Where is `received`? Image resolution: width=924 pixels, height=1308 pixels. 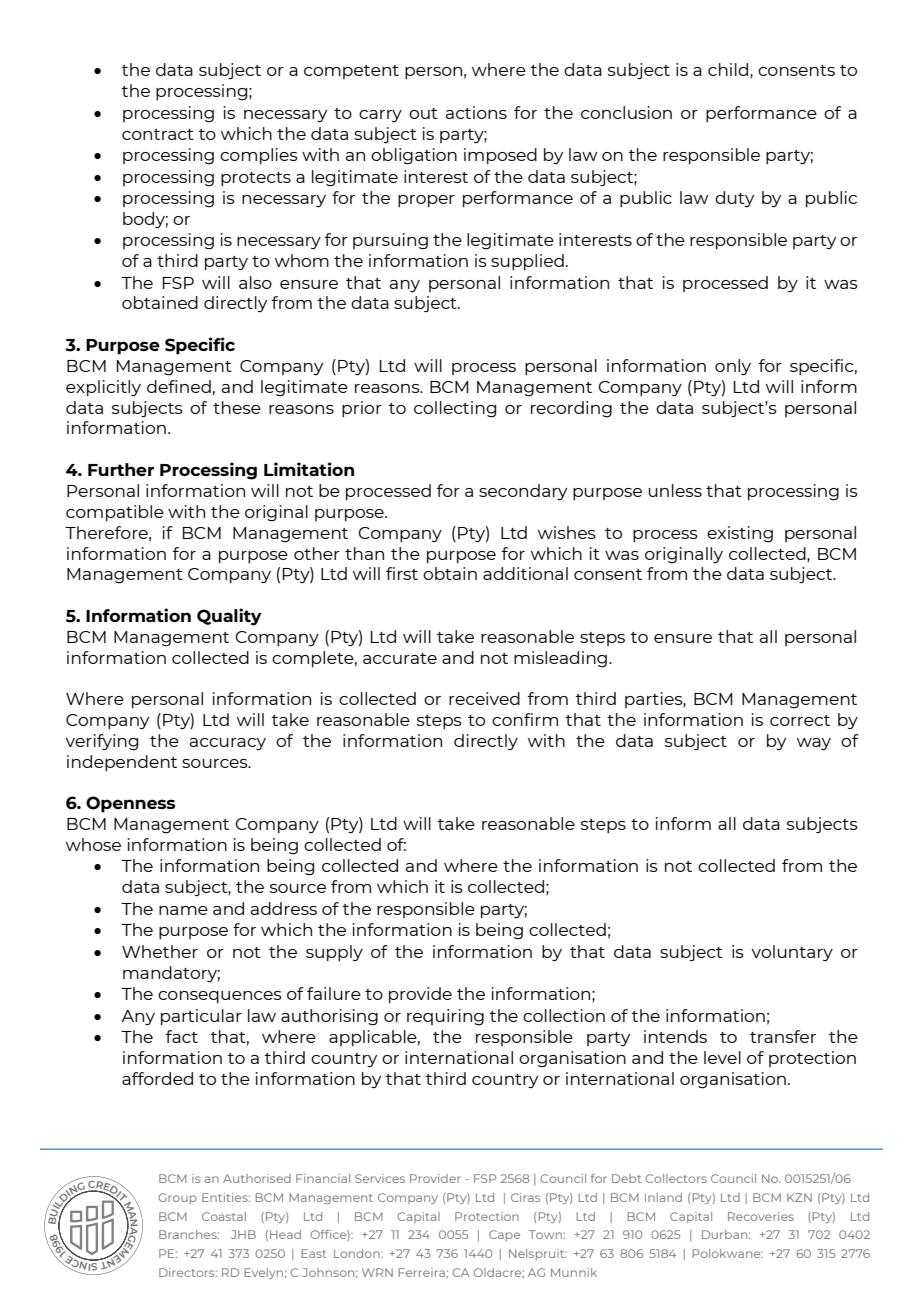 received is located at coordinates (484, 698).
